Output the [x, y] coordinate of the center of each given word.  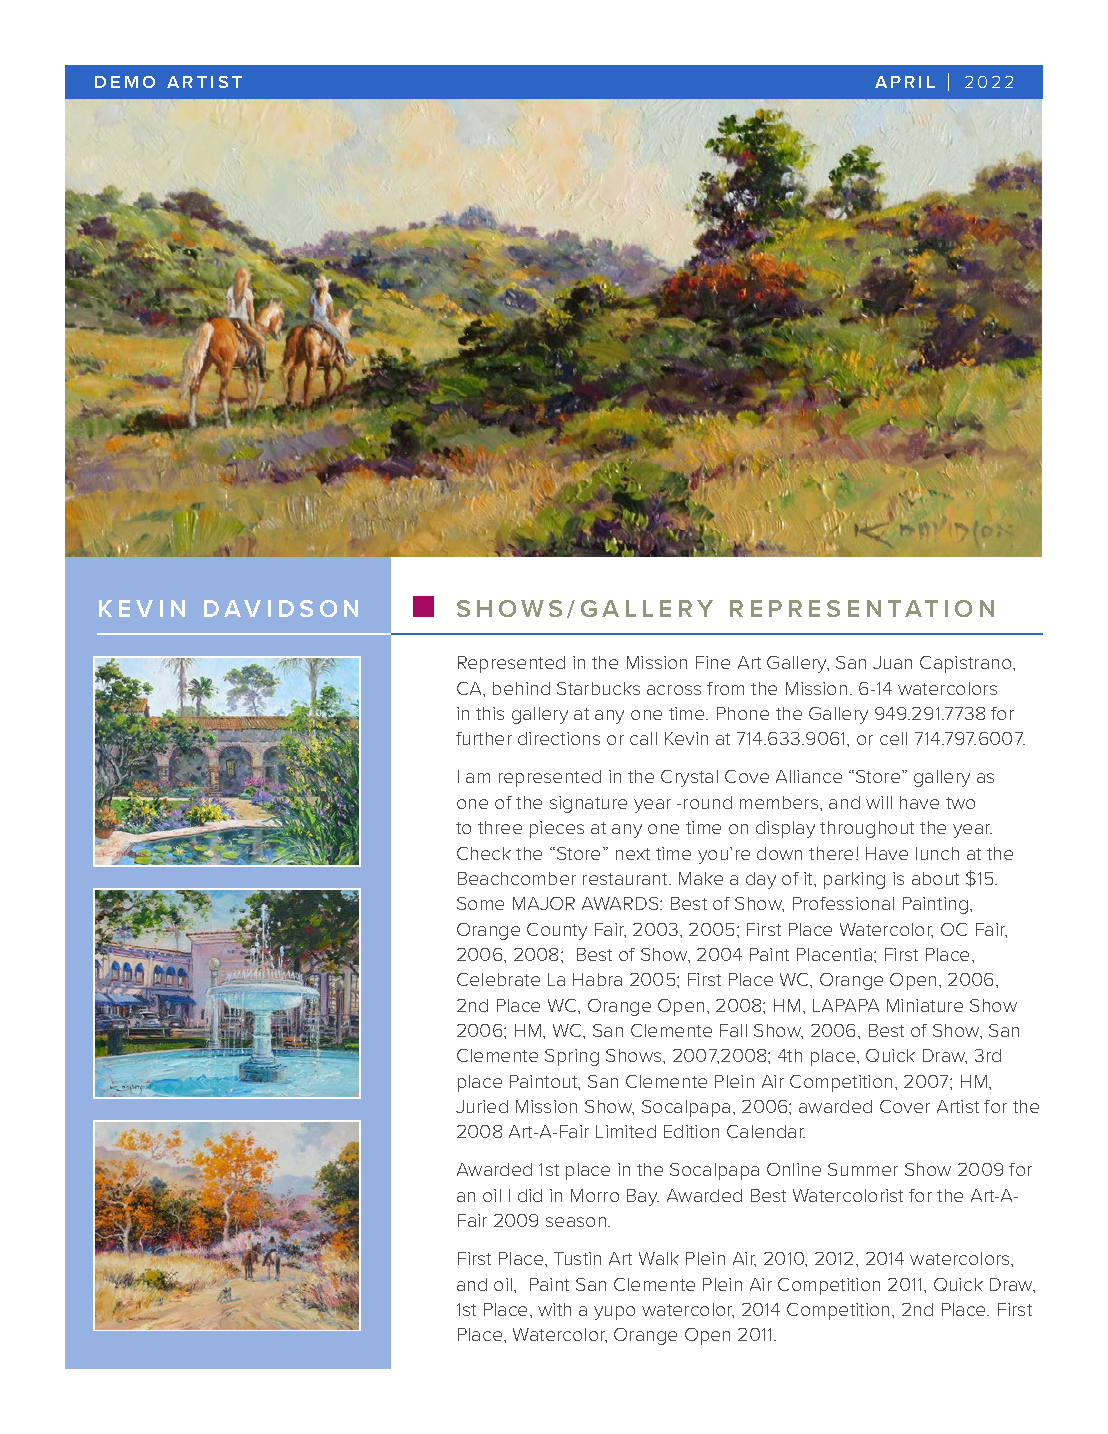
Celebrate [498, 979]
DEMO [125, 82]
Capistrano [967, 664]
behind [521, 688]
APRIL [905, 82]
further [484, 738]
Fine [713, 662]
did [530, 1195]
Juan [892, 662]
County [557, 931]
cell [893, 738]
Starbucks [598, 688]
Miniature [925, 1005]
